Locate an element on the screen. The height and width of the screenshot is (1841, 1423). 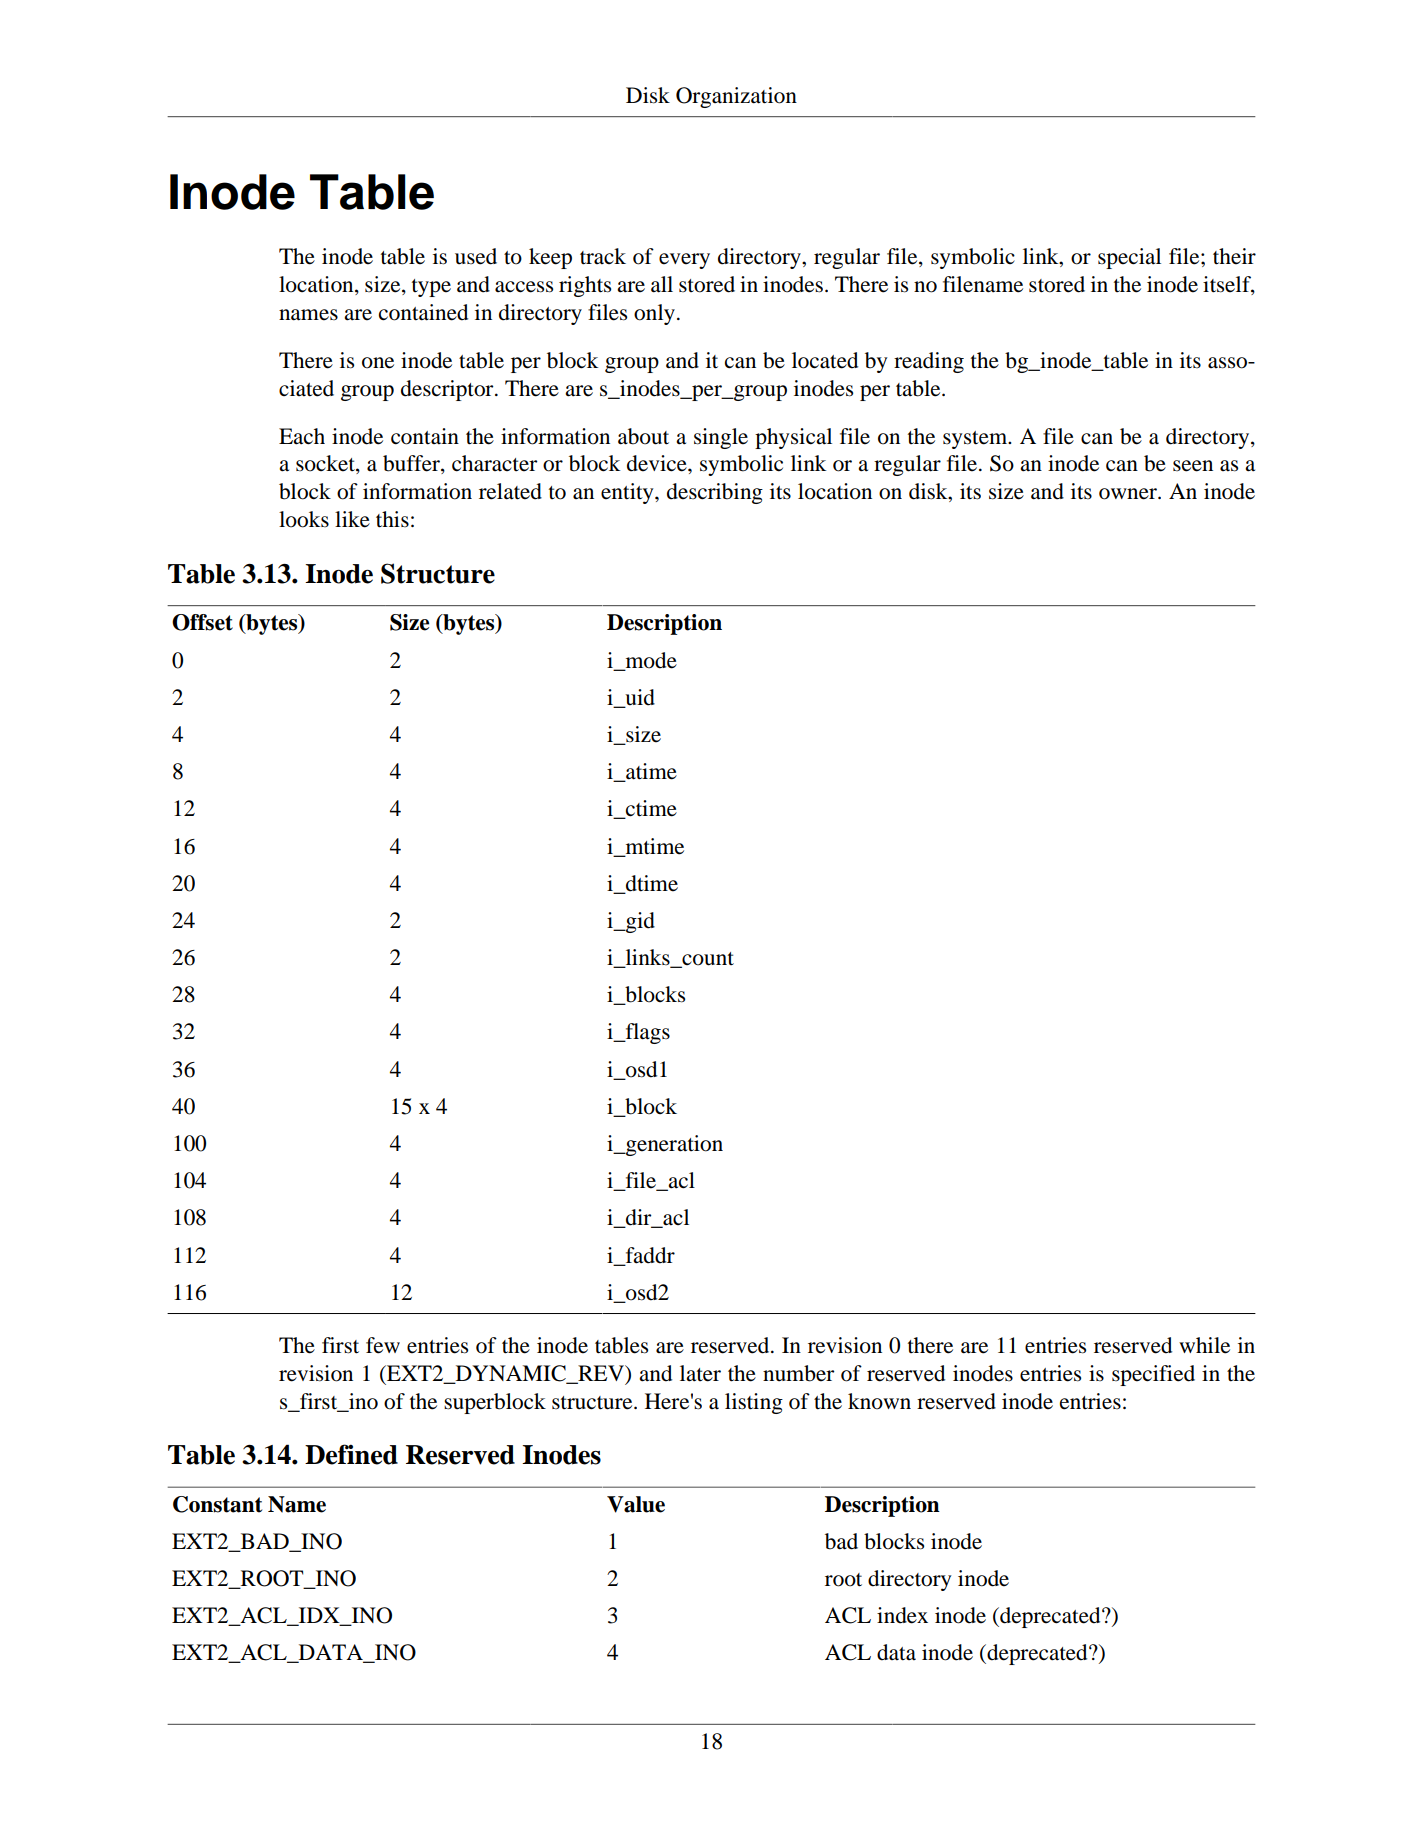
special is located at coordinates (1129, 258).
